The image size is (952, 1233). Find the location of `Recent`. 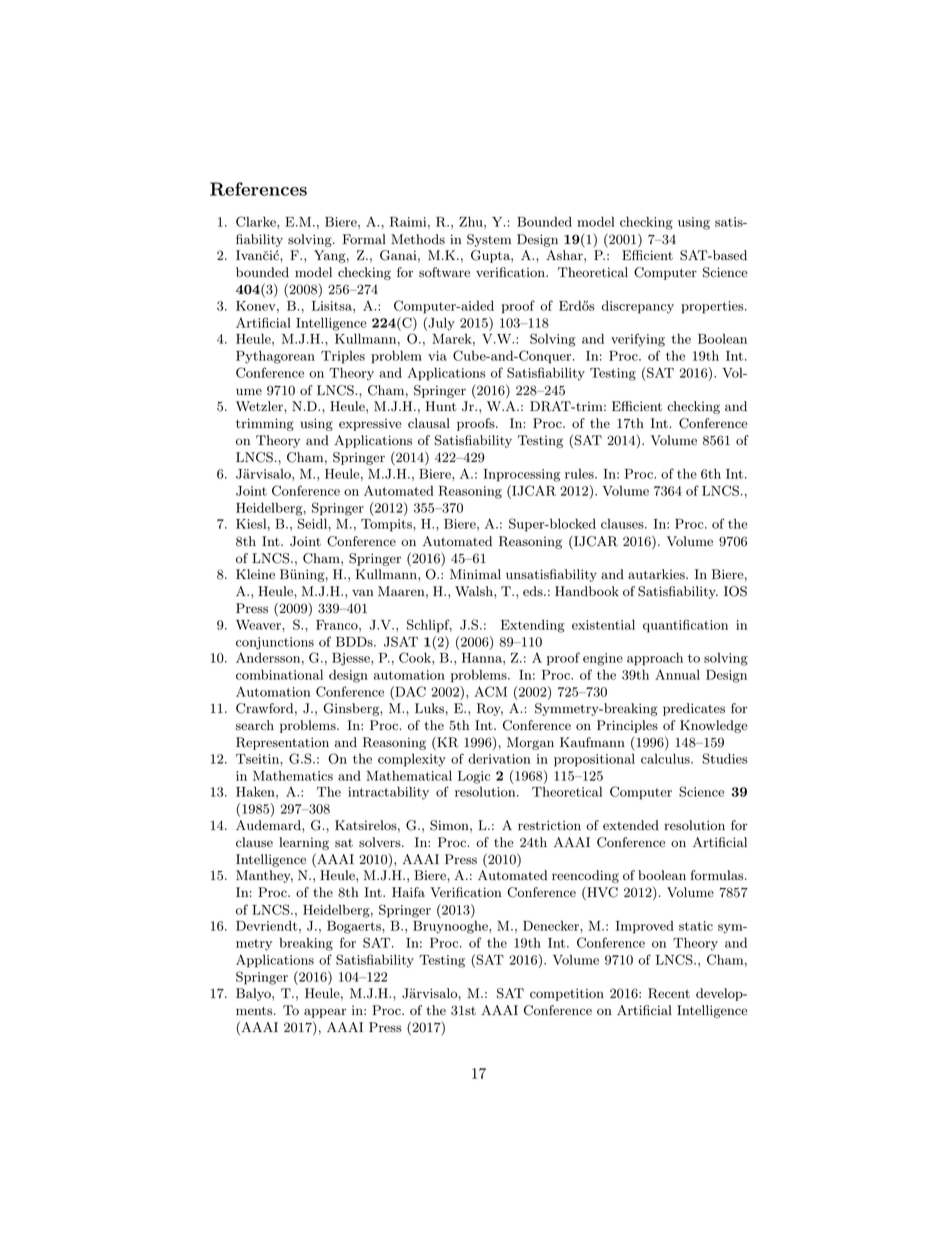

Recent is located at coordinates (669, 993).
